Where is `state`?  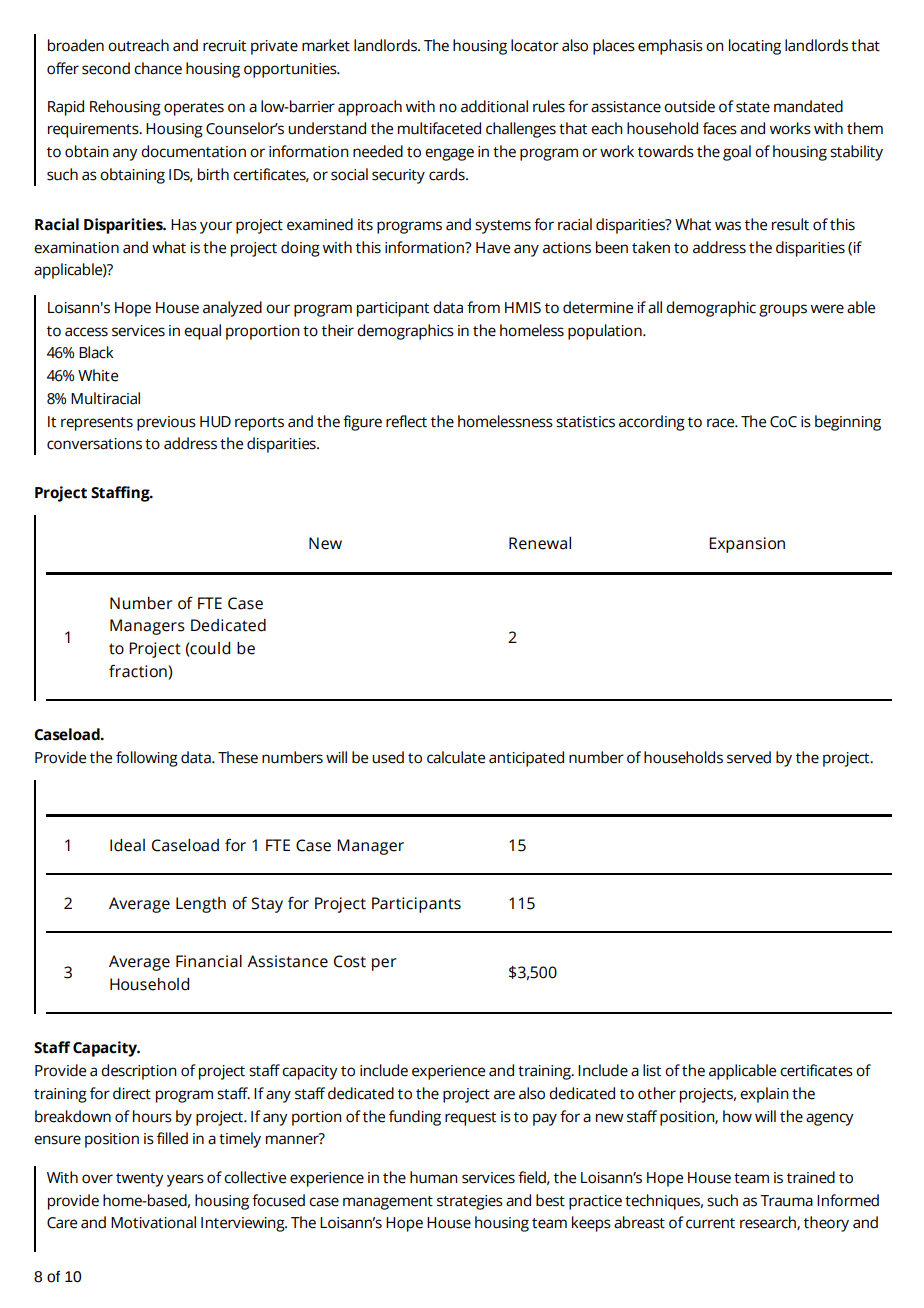 state is located at coordinates (753, 107).
